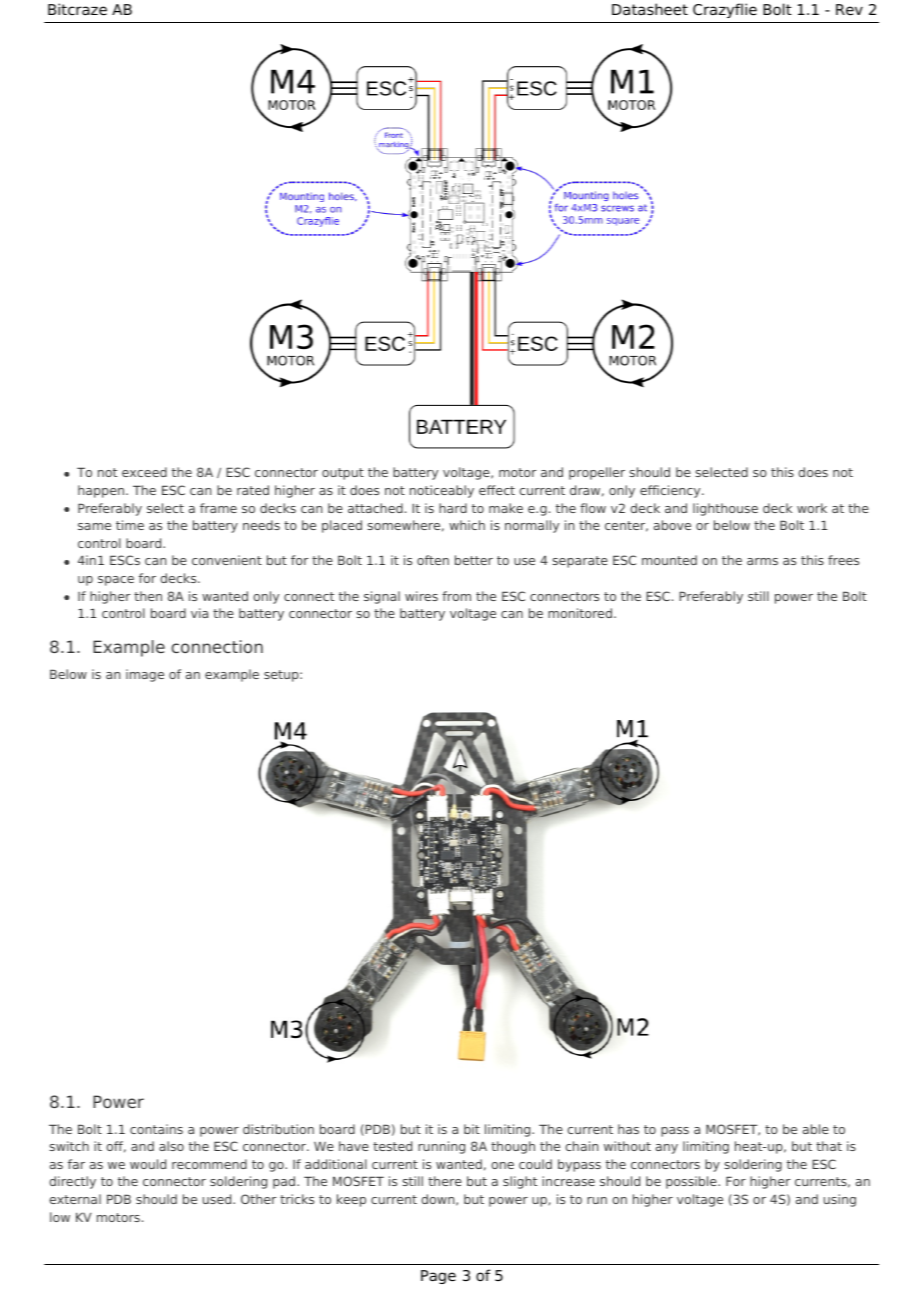 The image size is (924, 1308). Describe the element at coordinates (442, 491) in the screenshot. I see `noticeably` at that location.
